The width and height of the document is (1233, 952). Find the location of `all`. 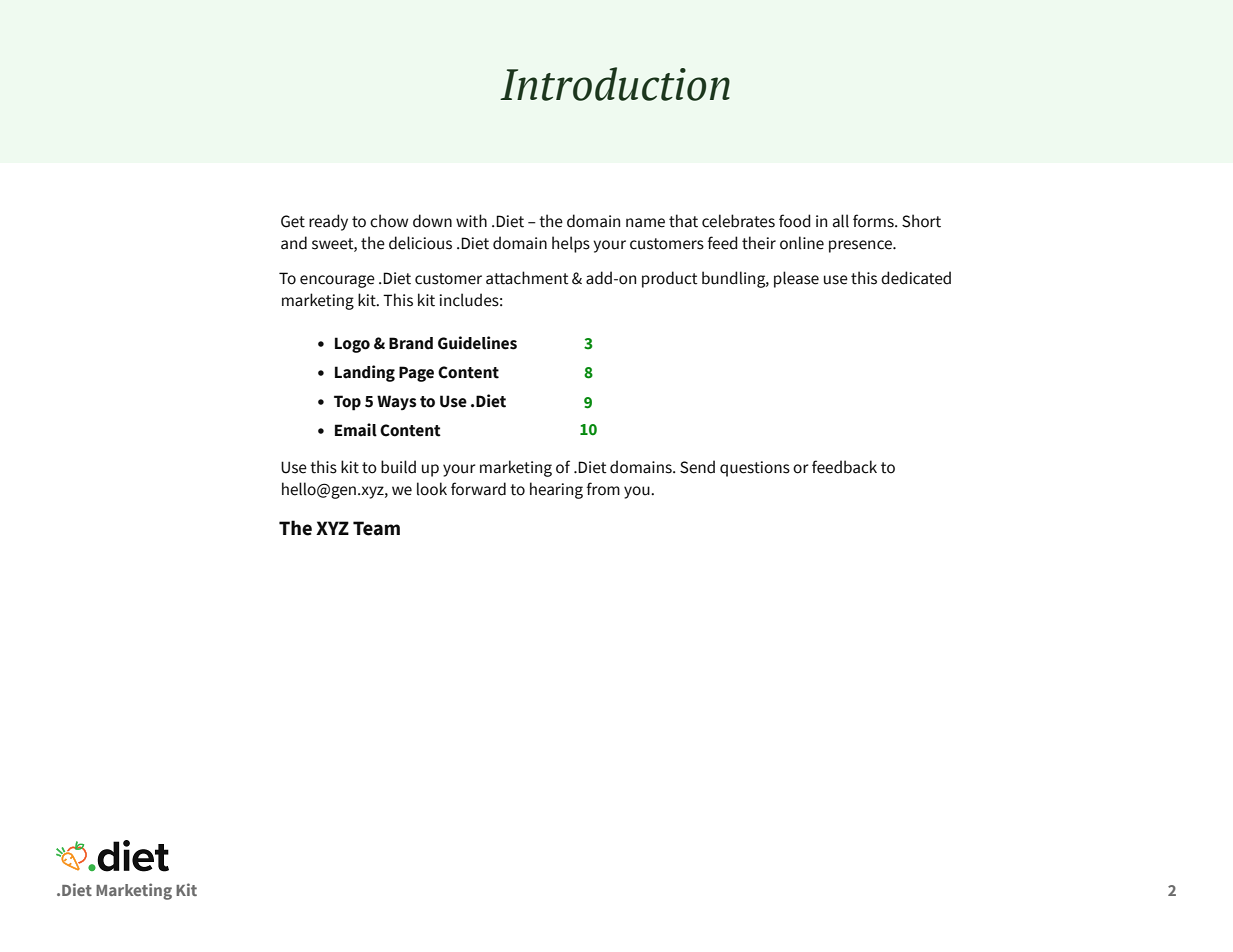

all is located at coordinates (841, 221).
